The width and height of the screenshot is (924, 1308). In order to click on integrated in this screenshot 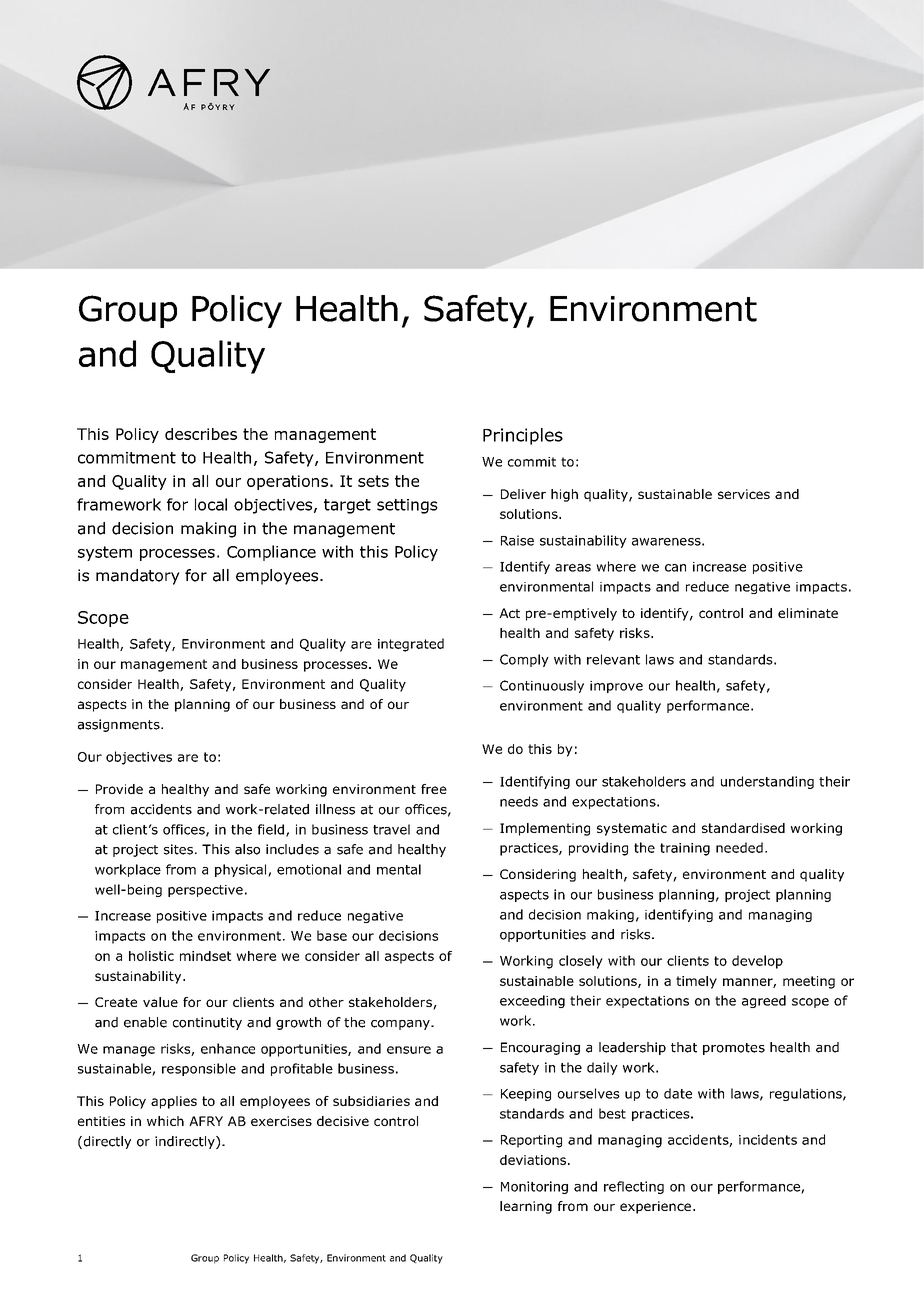, I will do `click(411, 645)`.
